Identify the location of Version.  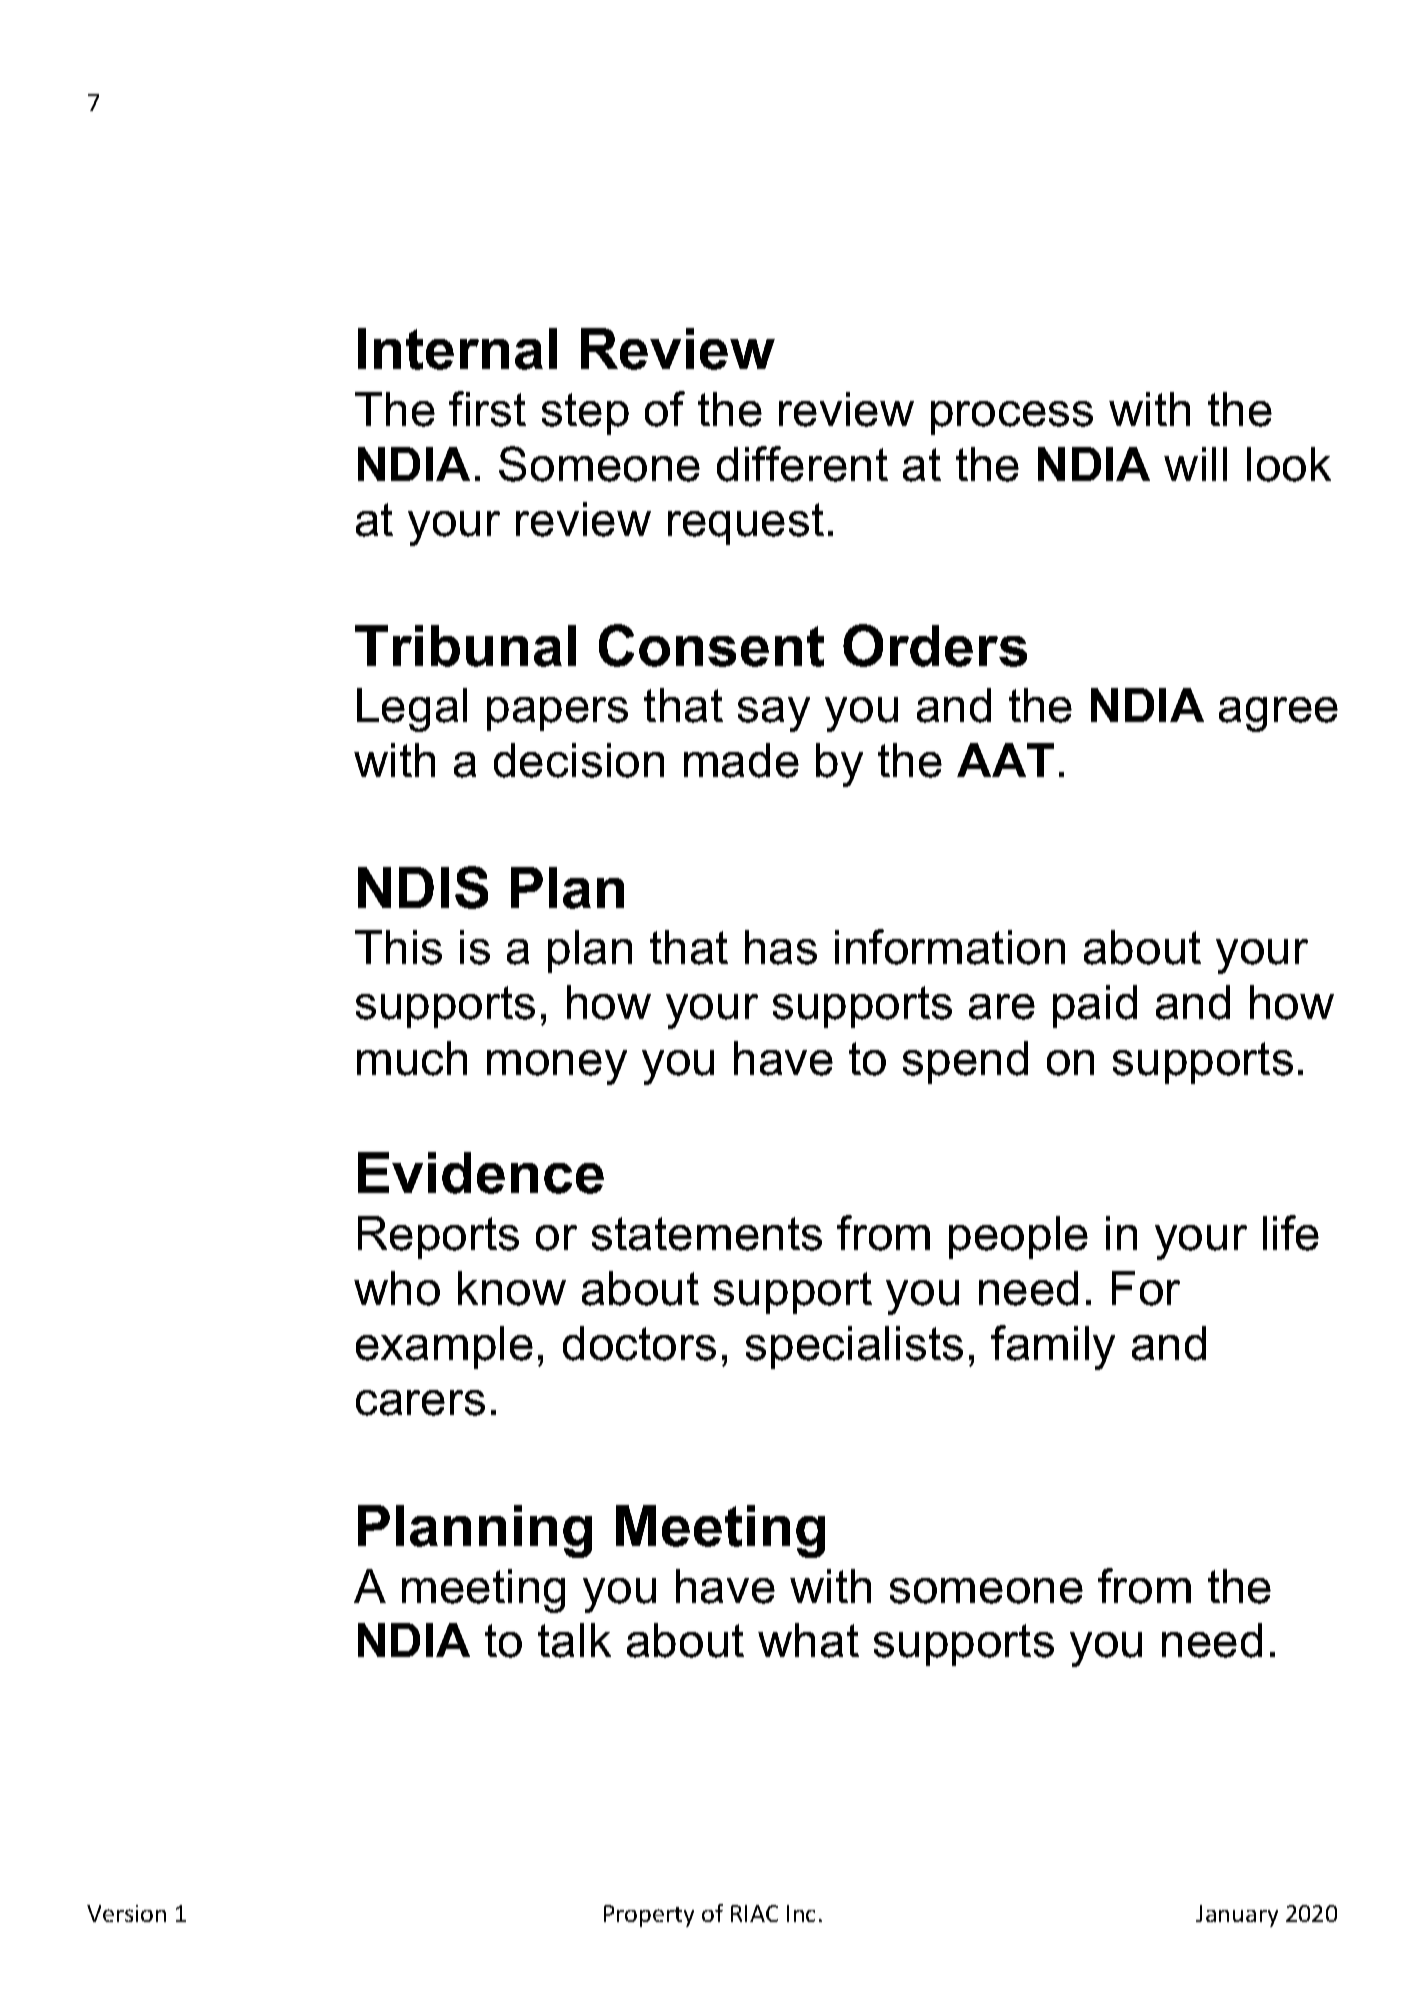
(126, 1913).
